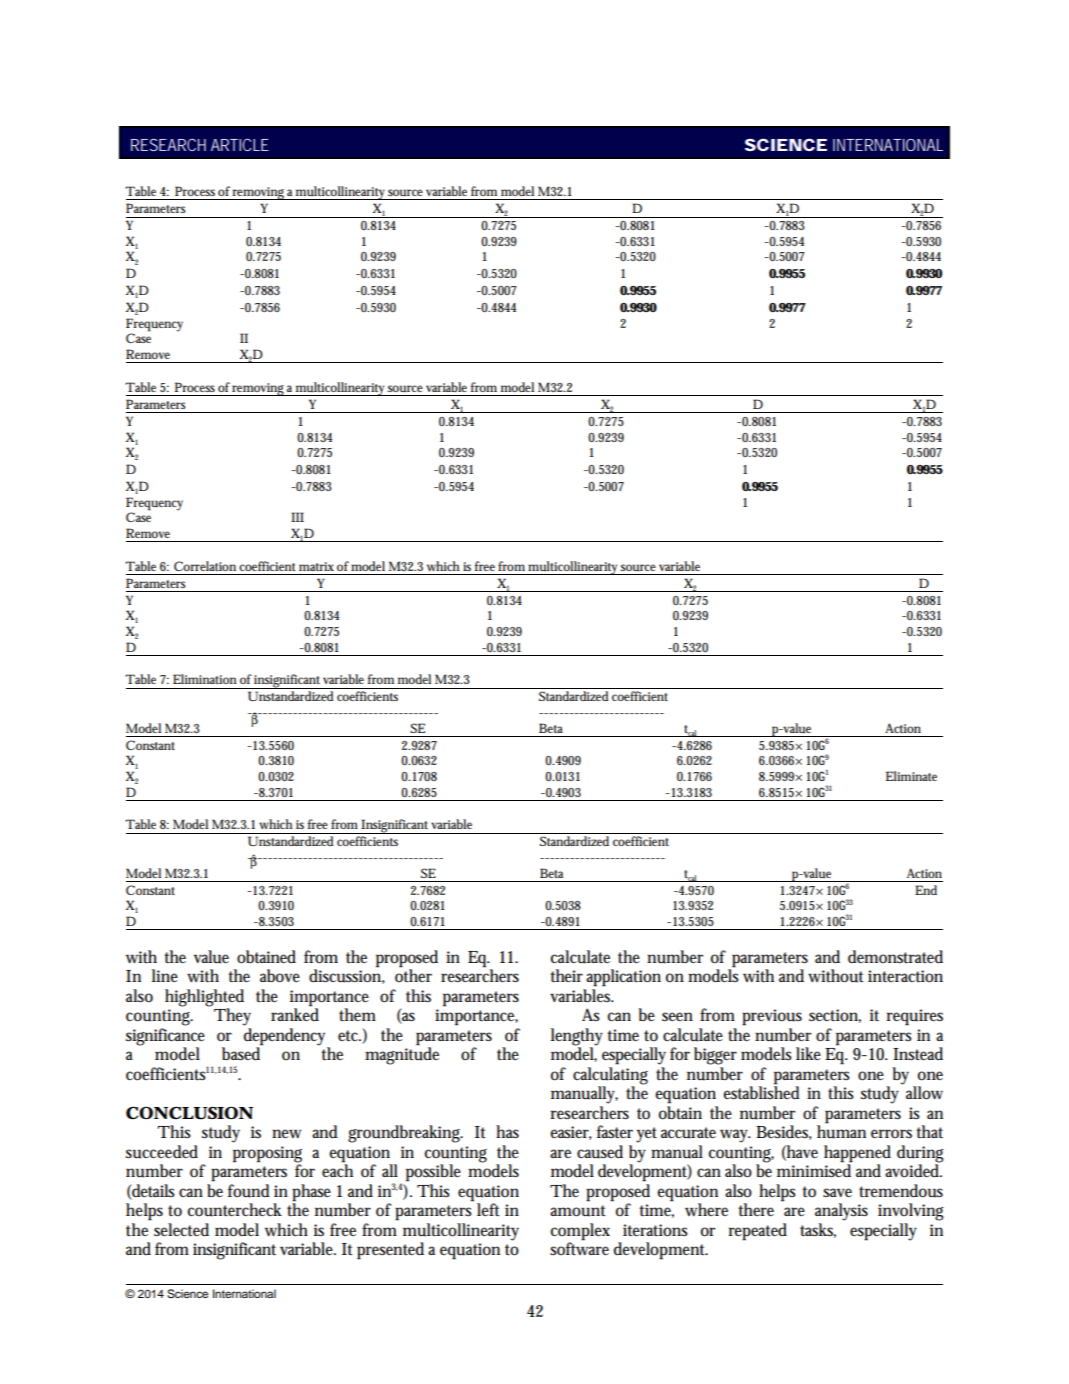 The height and width of the screenshot is (1384, 1069). What do you see at coordinates (204, 679) in the screenshot?
I see `Elimination` at bounding box center [204, 679].
